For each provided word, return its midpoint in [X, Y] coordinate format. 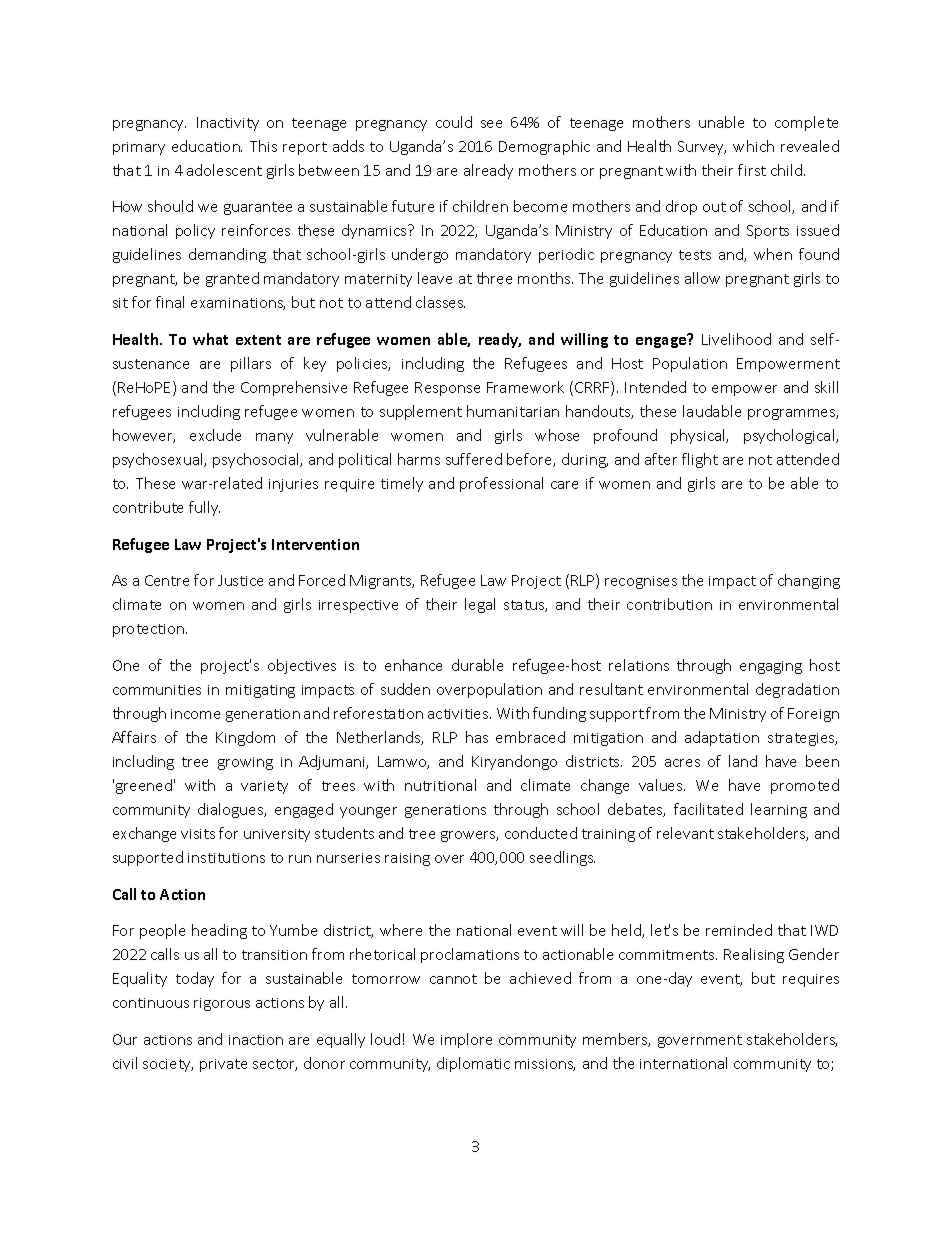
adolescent [224, 170]
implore [466, 1040]
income [195, 714]
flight [700, 460]
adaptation [722, 738]
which [753, 146]
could [454, 122]
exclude [215, 435]
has [477, 737]
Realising [754, 955]
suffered [474, 459]
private [223, 1065]
